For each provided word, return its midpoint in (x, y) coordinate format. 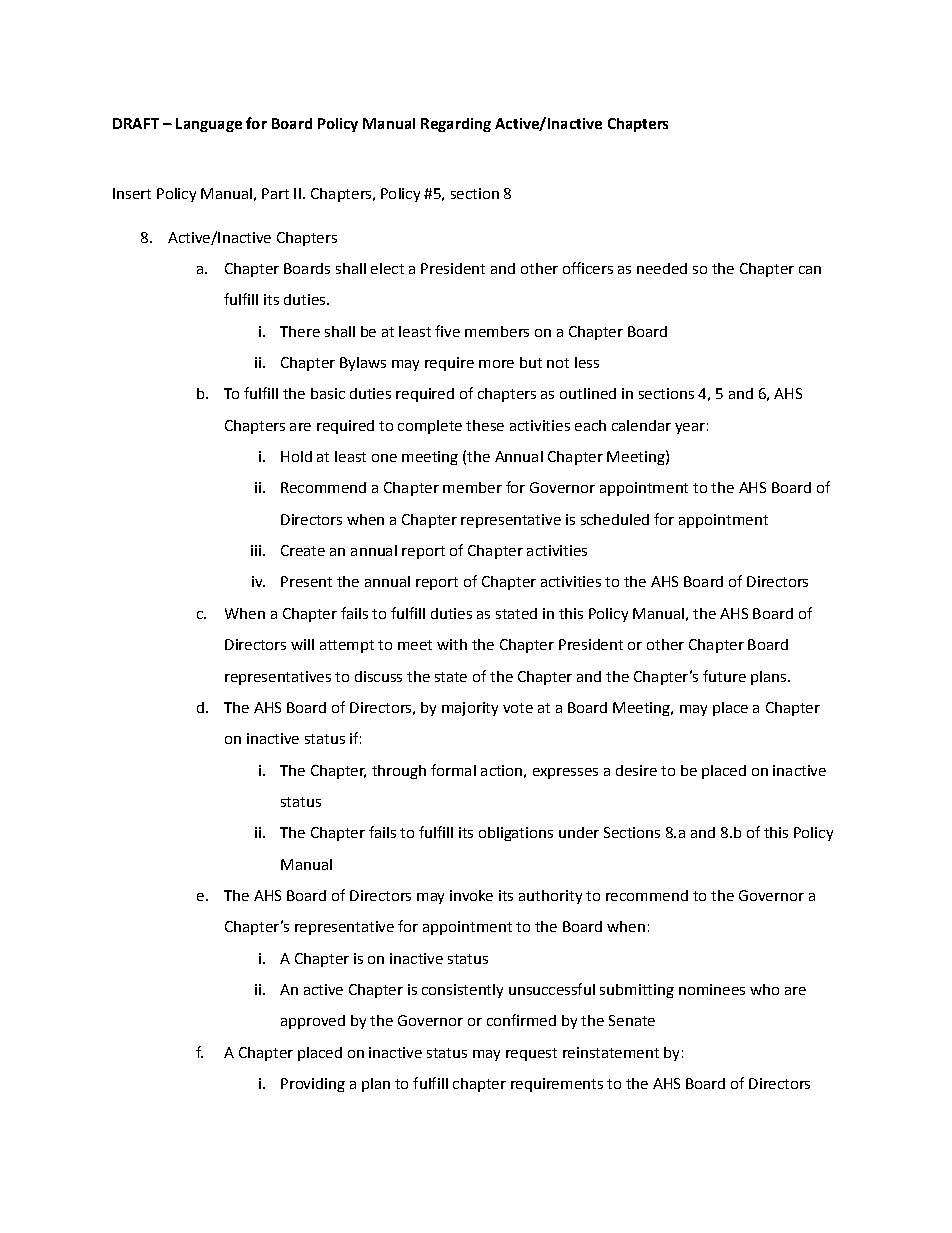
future (724, 676)
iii (256, 550)
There (300, 331)
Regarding (456, 125)
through (399, 772)
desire (636, 770)
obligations (516, 834)
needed (662, 268)
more (496, 364)
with (452, 644)
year (690, 428)
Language (209, 125)
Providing (313, 1085)
